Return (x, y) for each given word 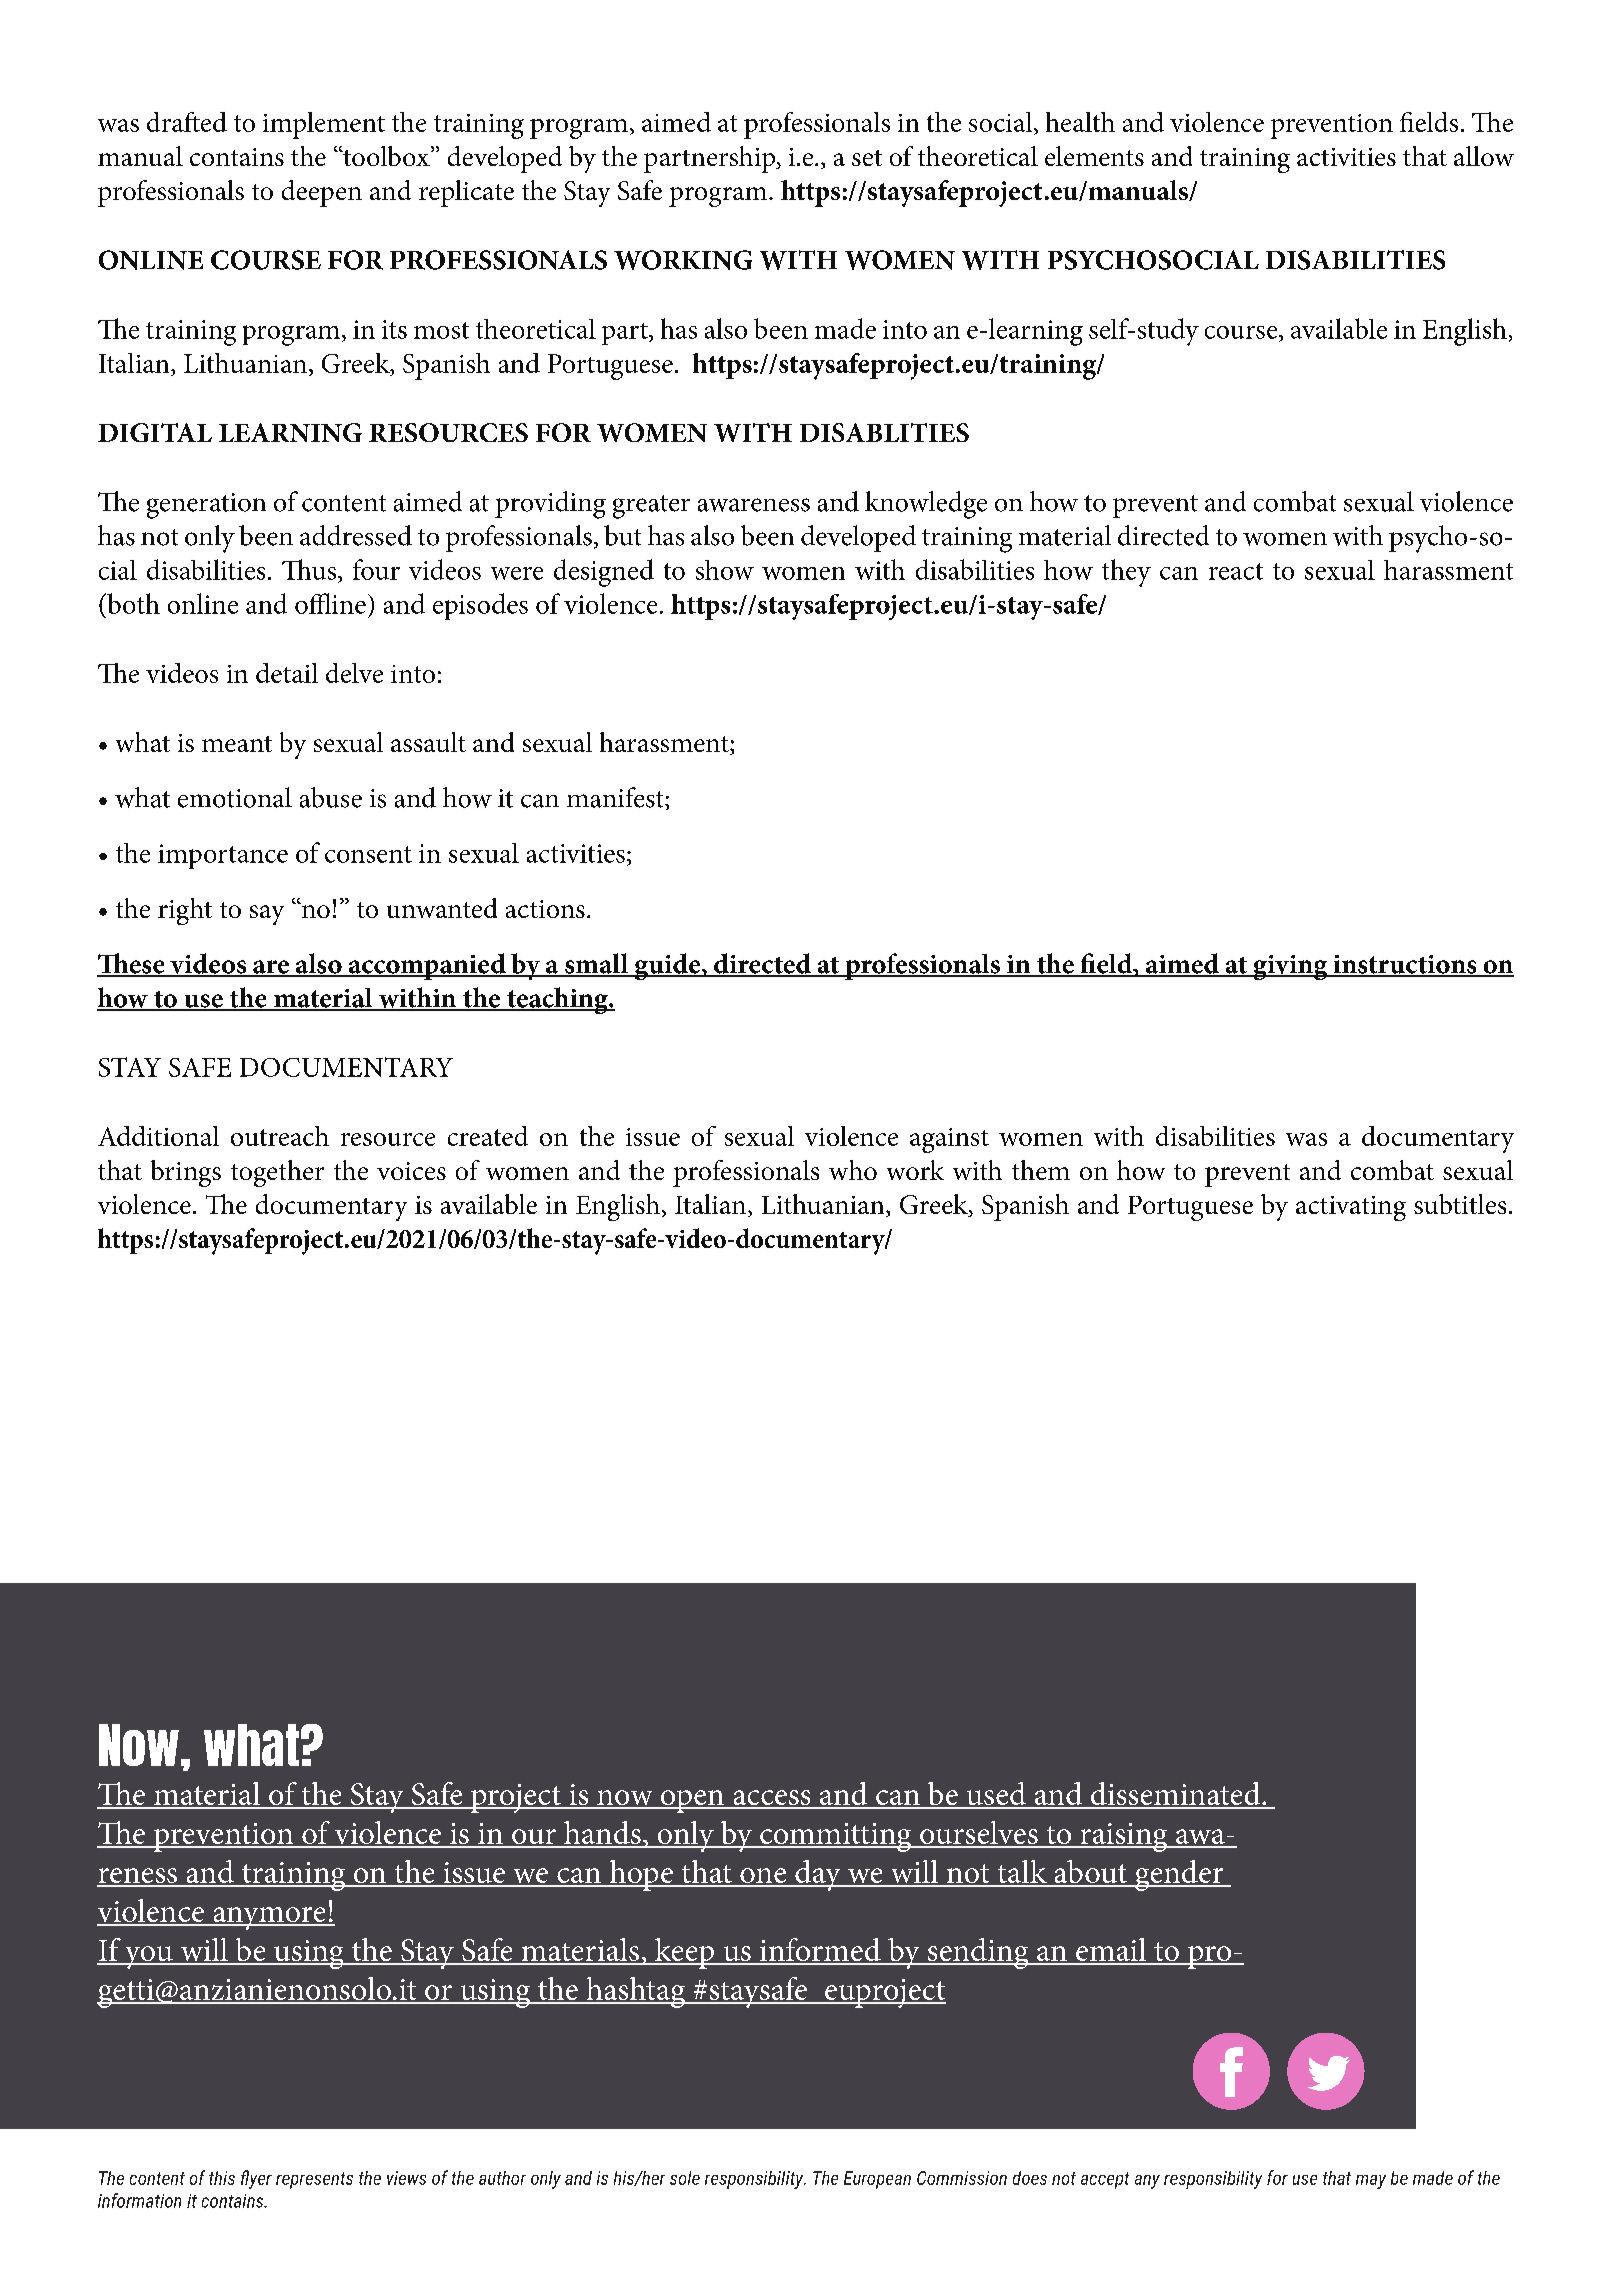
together (277, 1173)
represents (314, 2180)
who (853, 1170)
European (877, 2180)
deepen (322, 193)
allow (1484, 156)
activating (1351, 1208)
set (867, 158)
